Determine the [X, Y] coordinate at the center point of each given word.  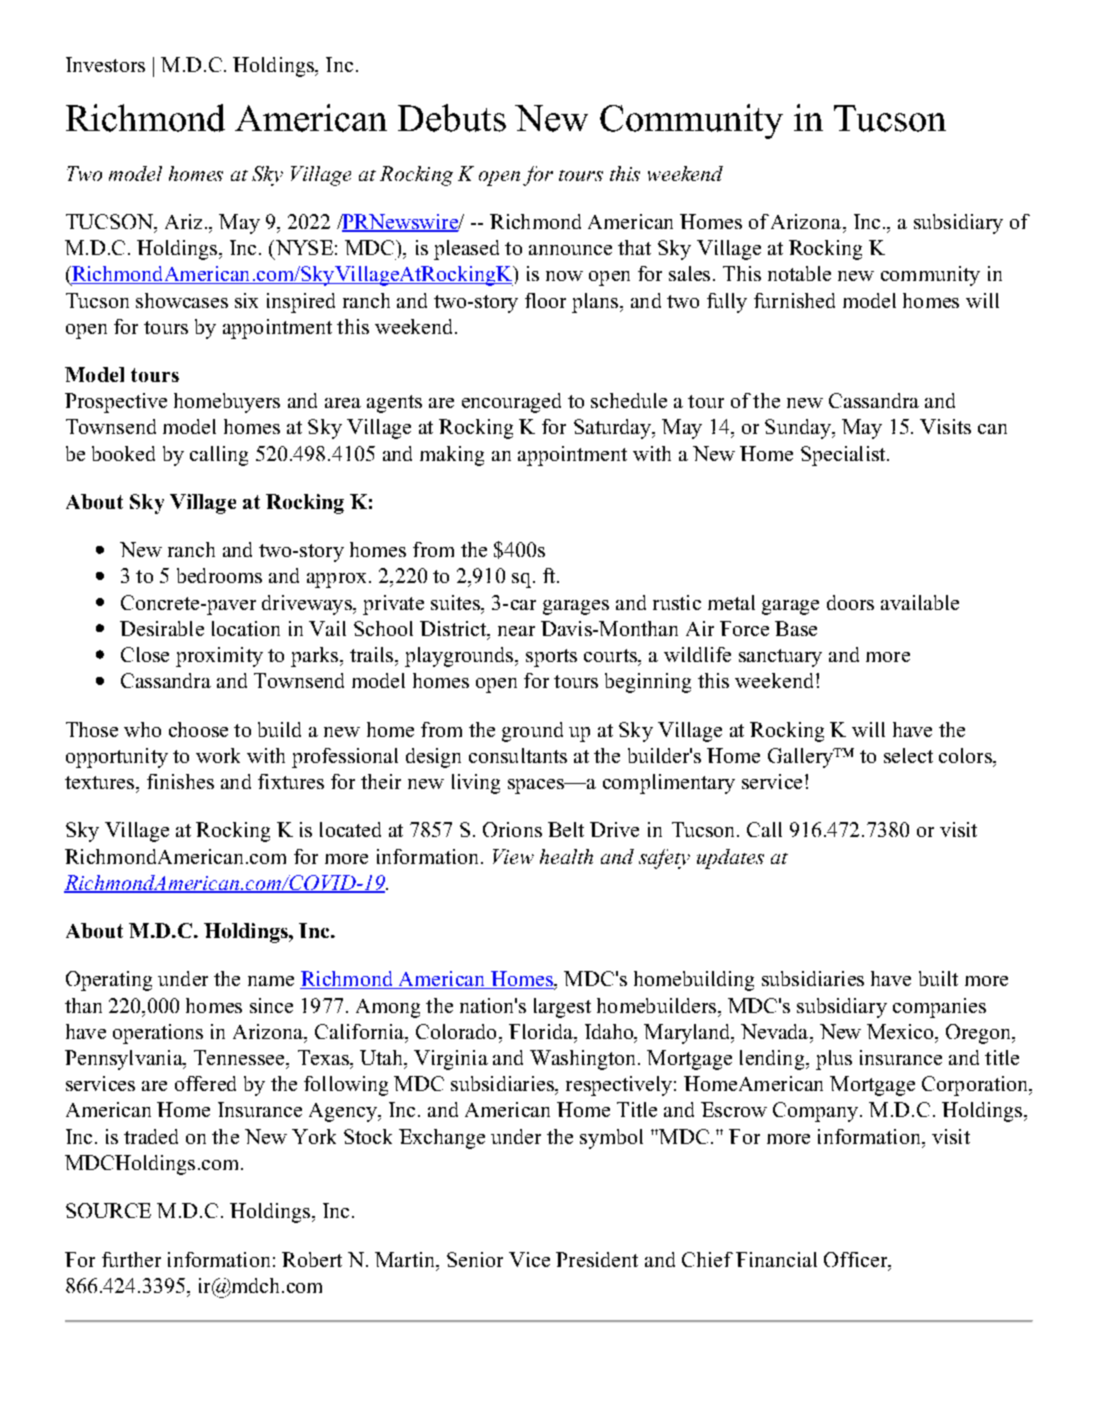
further [131, 1259]
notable [799, 273]
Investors [105, 64]
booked [123, 453]
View [513, 856]
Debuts [452, 118]
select [908, 755]
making [452, 456]
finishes [180, 781]
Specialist [844, 456]
